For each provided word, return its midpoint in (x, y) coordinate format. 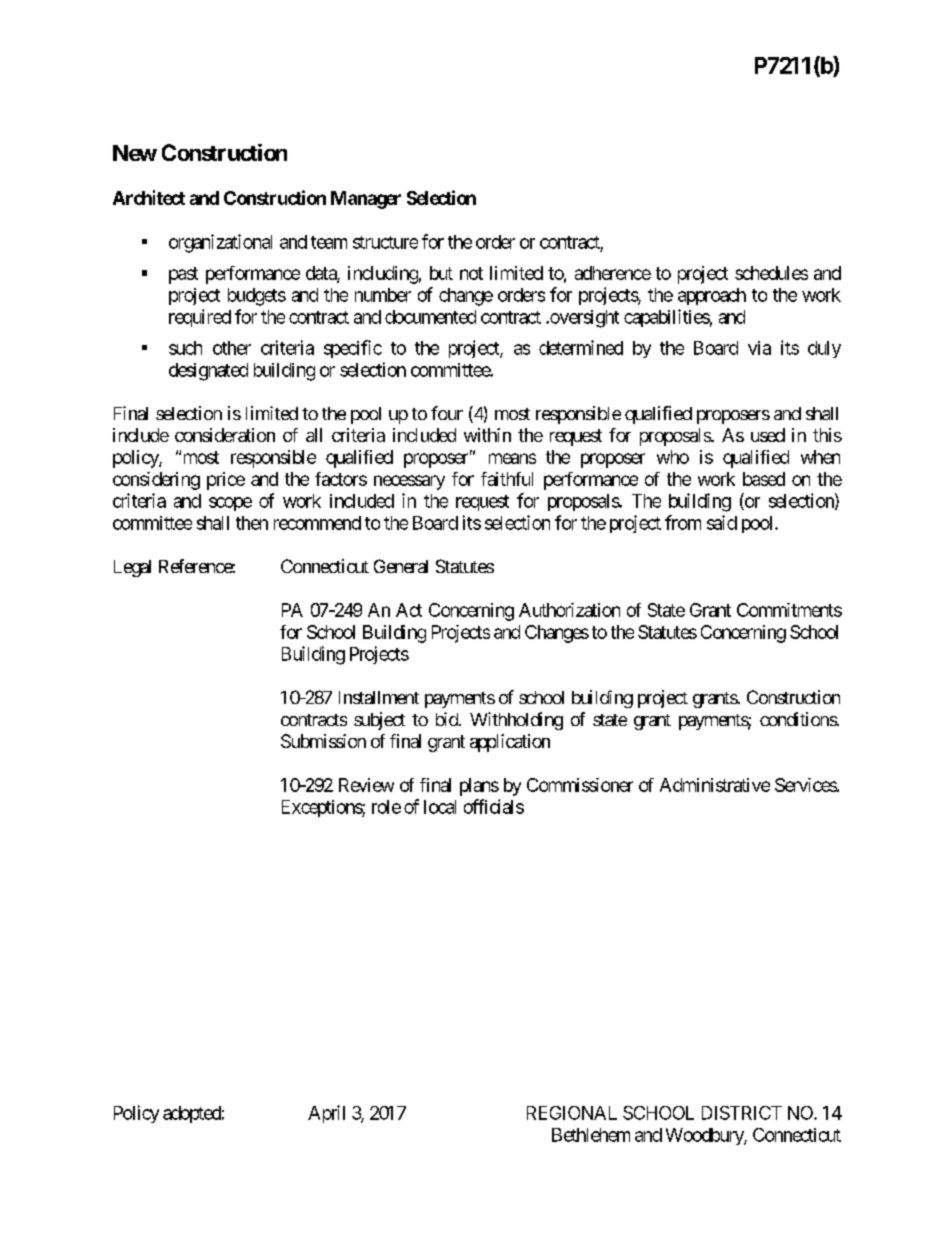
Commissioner (580, 785)
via (759, 348)
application (510, 743)
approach (712, 296)
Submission (323, 741)
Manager (366, 200)
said (722, 522)
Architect (149, 197)
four (447, 413)
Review (366, 785)
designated (208, 372)
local (440, 807)
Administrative (715, 785)
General (401, 566)
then (252, 523)
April (326, 1114)
